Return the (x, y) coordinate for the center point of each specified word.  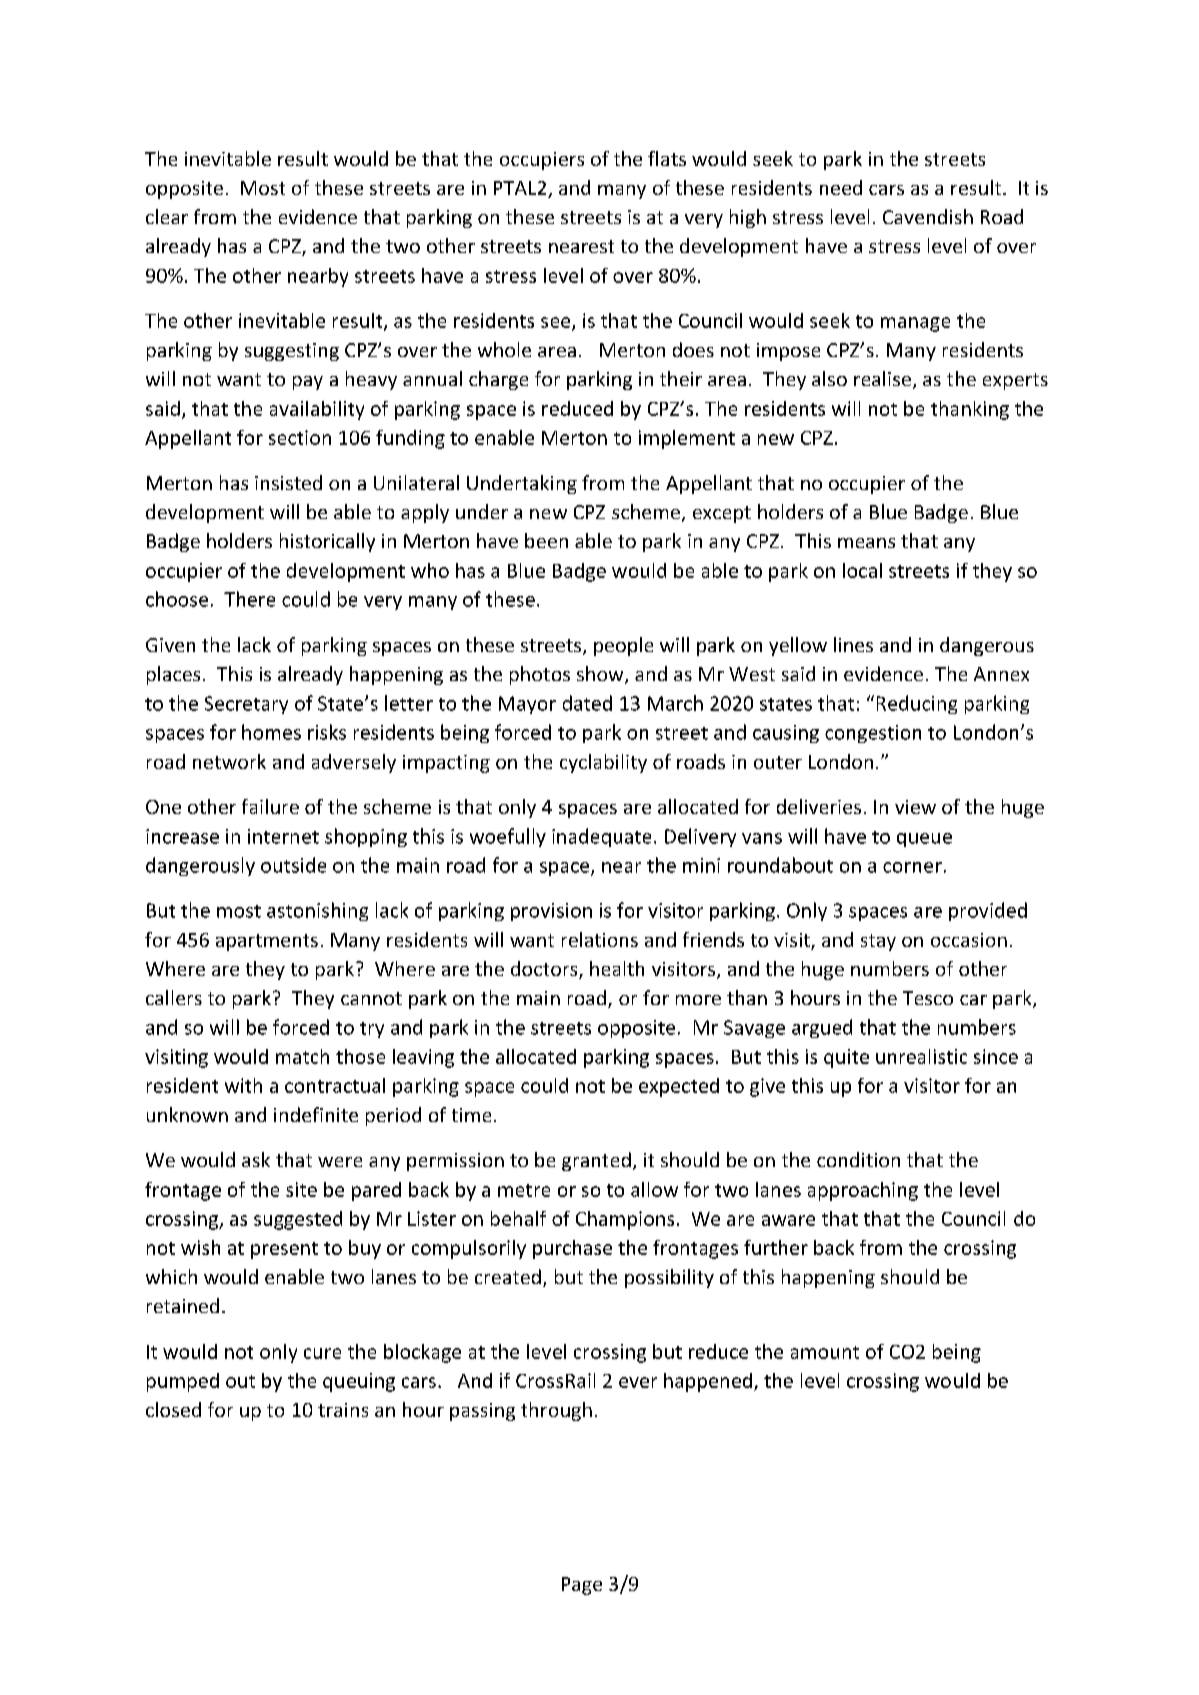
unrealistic (921, 1056)
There (249, 599)
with (243, 1085)
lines (853, 644)
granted (596, 1161)
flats (667, 158)
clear (167, 216)
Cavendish (928, 216)
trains (343, 1410)
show (601, 675)
